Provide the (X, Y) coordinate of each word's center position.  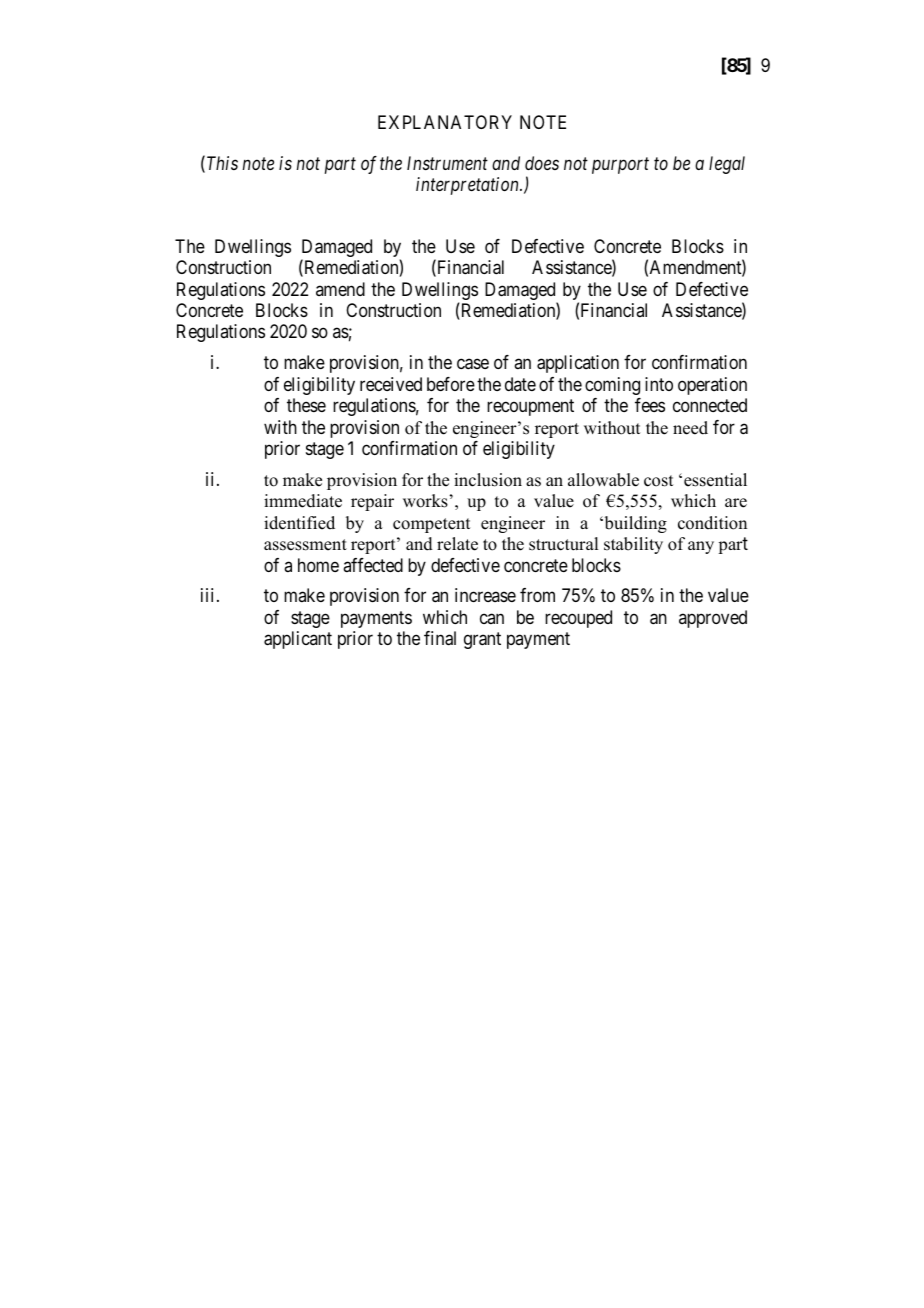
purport (620, 166)
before (451, 384)
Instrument (447, 163)
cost (658, 481)
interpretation (468, 186)
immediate (303, 501)
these (306, 405)
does (542, 163)
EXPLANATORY (445, 122)
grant (482, 640)
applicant (298, 640)
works (425, 501)
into (659, 384)
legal (727, 165)
